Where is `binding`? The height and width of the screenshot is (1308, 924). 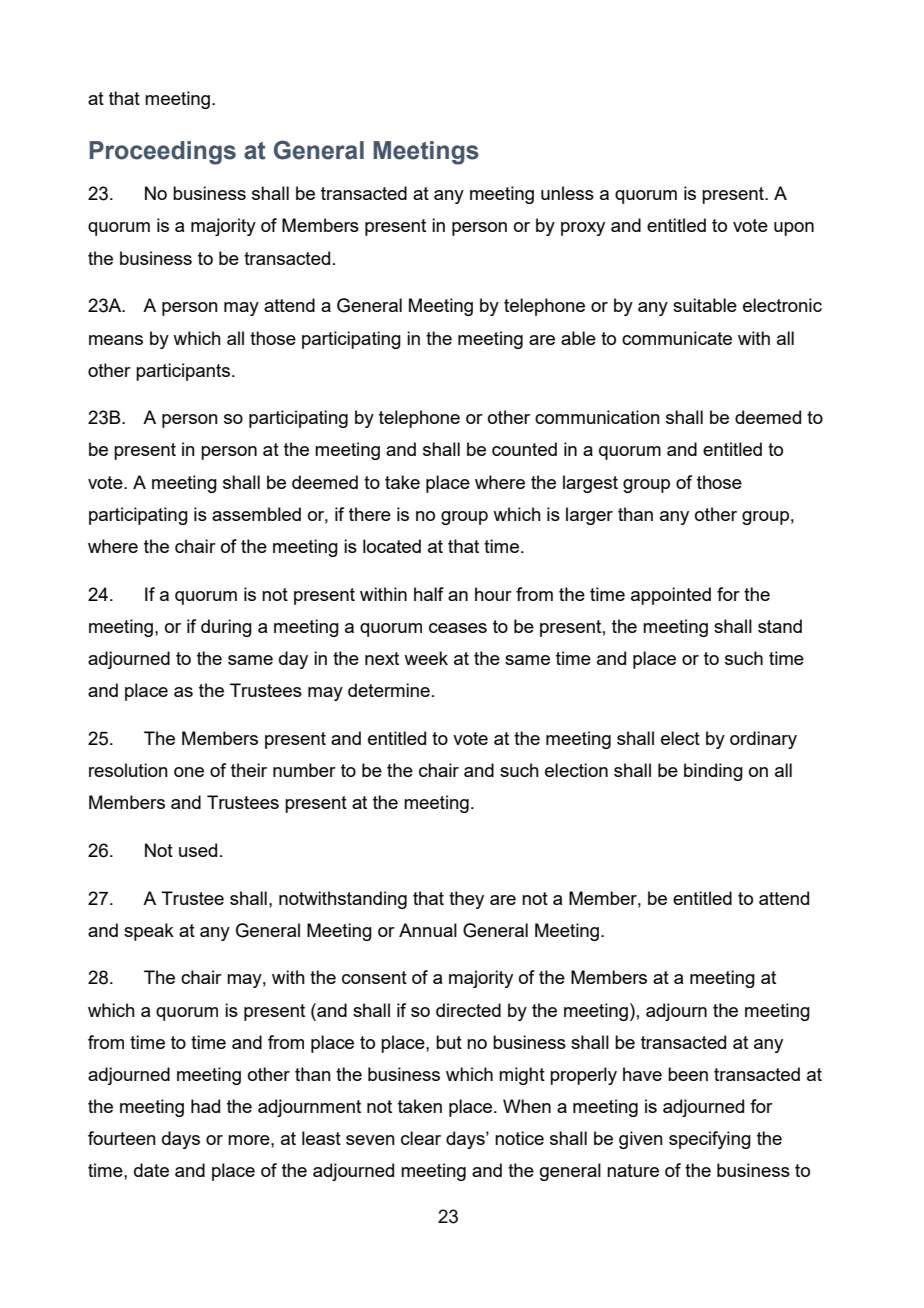
binding is located at coordinates (713, 772).
